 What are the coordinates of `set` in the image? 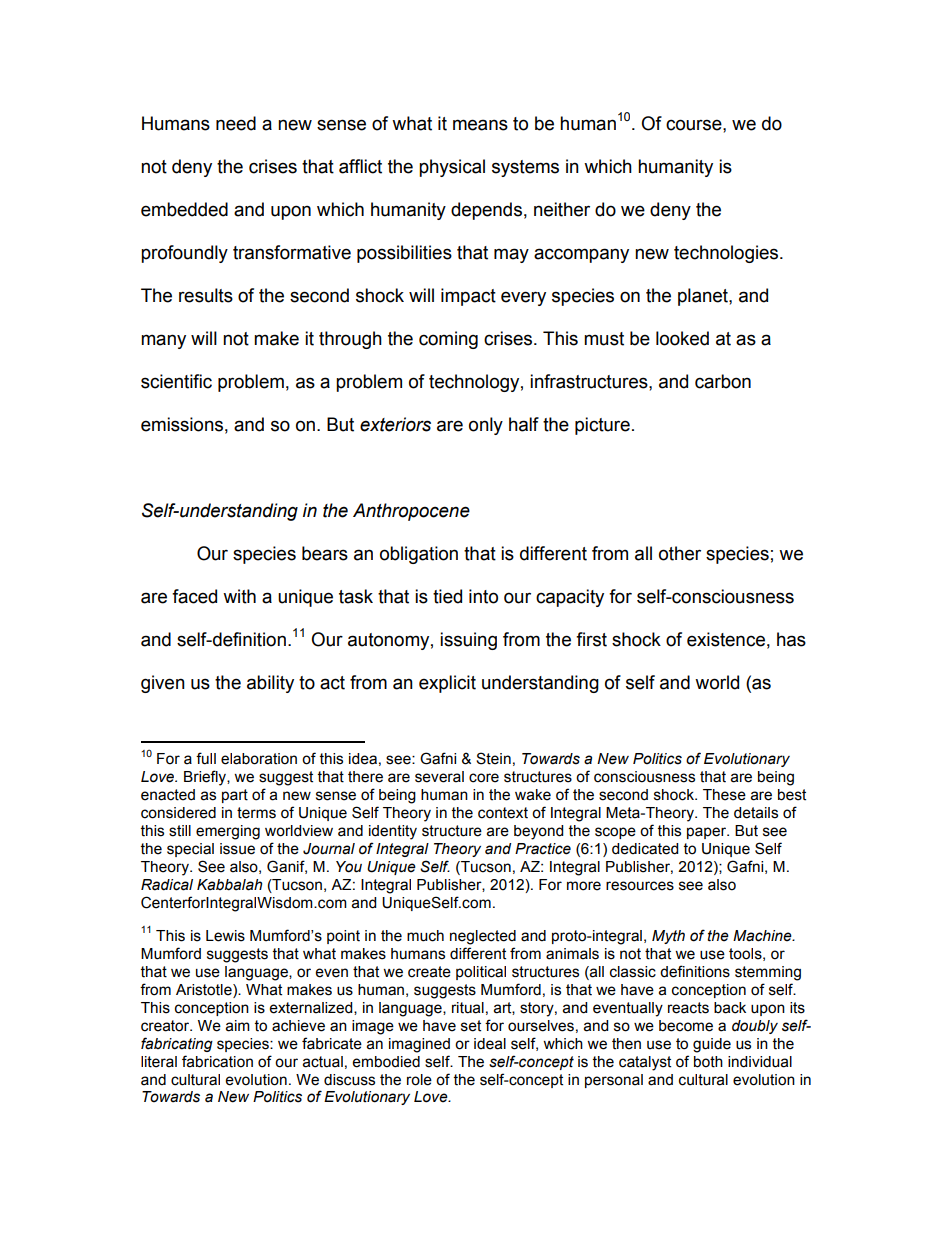 It's located at (471, 1026).
